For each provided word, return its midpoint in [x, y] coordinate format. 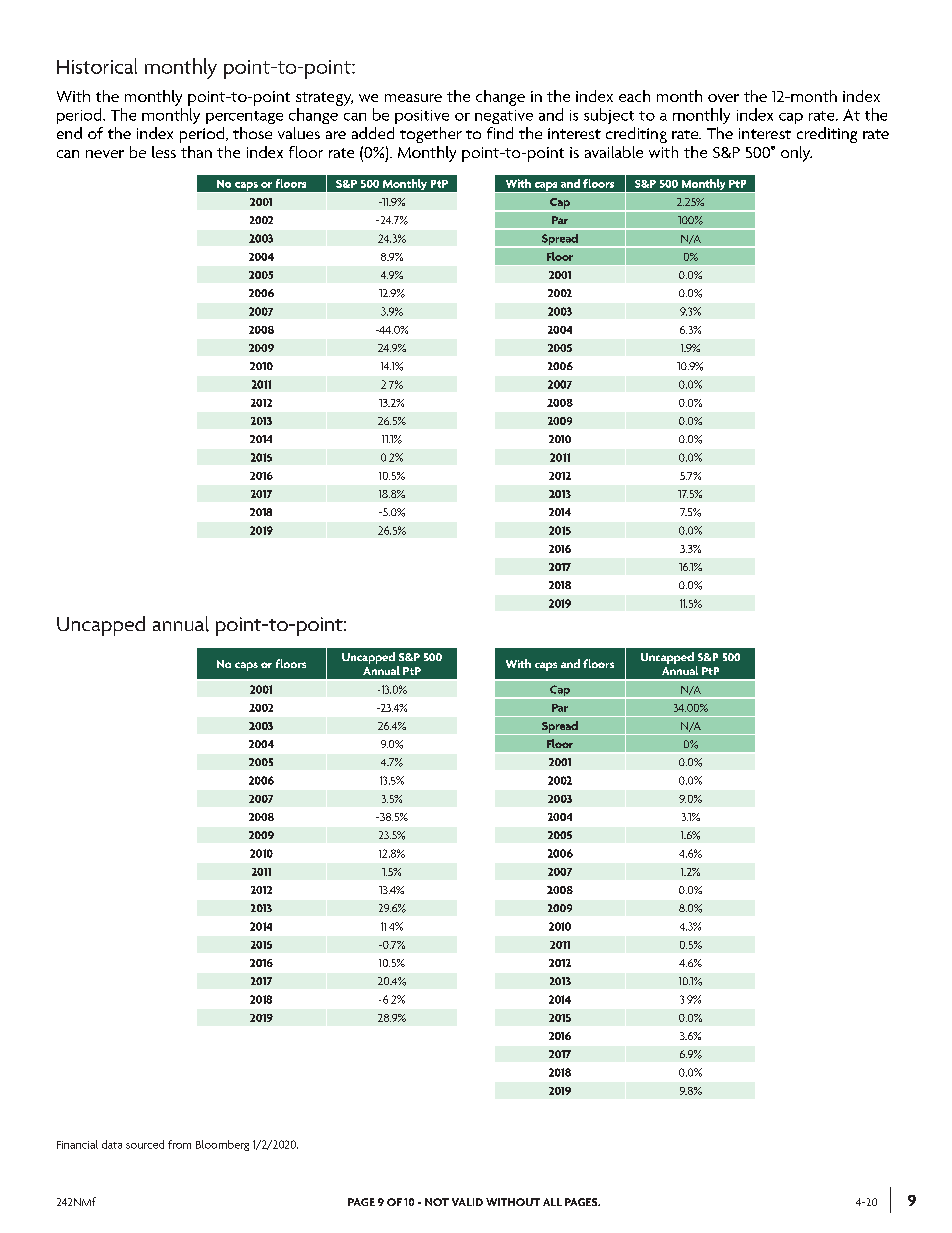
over [723, 98]
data [112, 1144]
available [614, 152]
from [179, 1144]
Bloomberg [222, 1145]
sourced [145, 1144]
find [500, 133]
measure [413, 98]
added [373, 133]
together [431, 135]
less [164, 152]
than [196, 152]
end [69, 133]
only [796, 154]
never [105, 154]
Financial [77, 1144]
